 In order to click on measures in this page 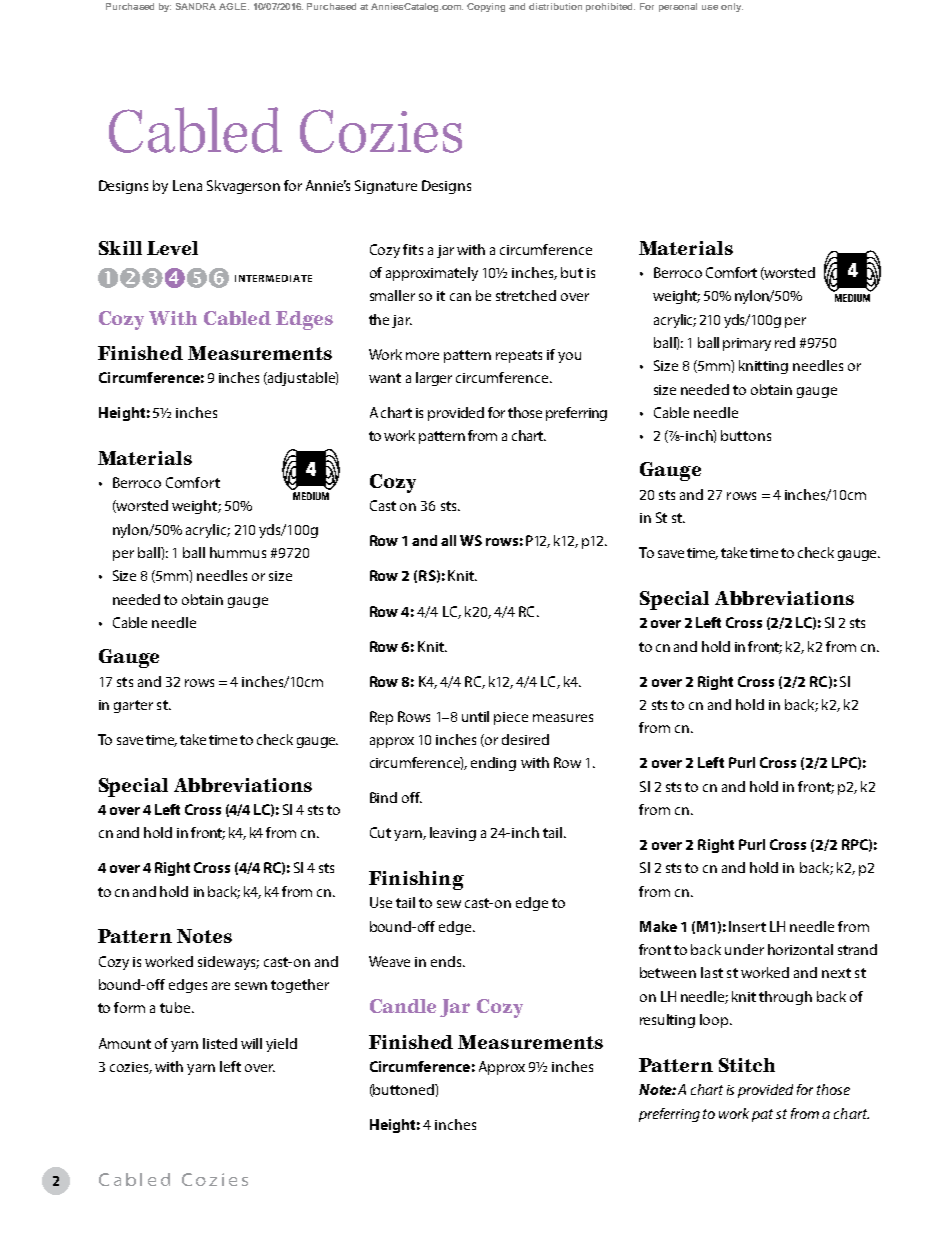, I will do `click(563, 718)`.
